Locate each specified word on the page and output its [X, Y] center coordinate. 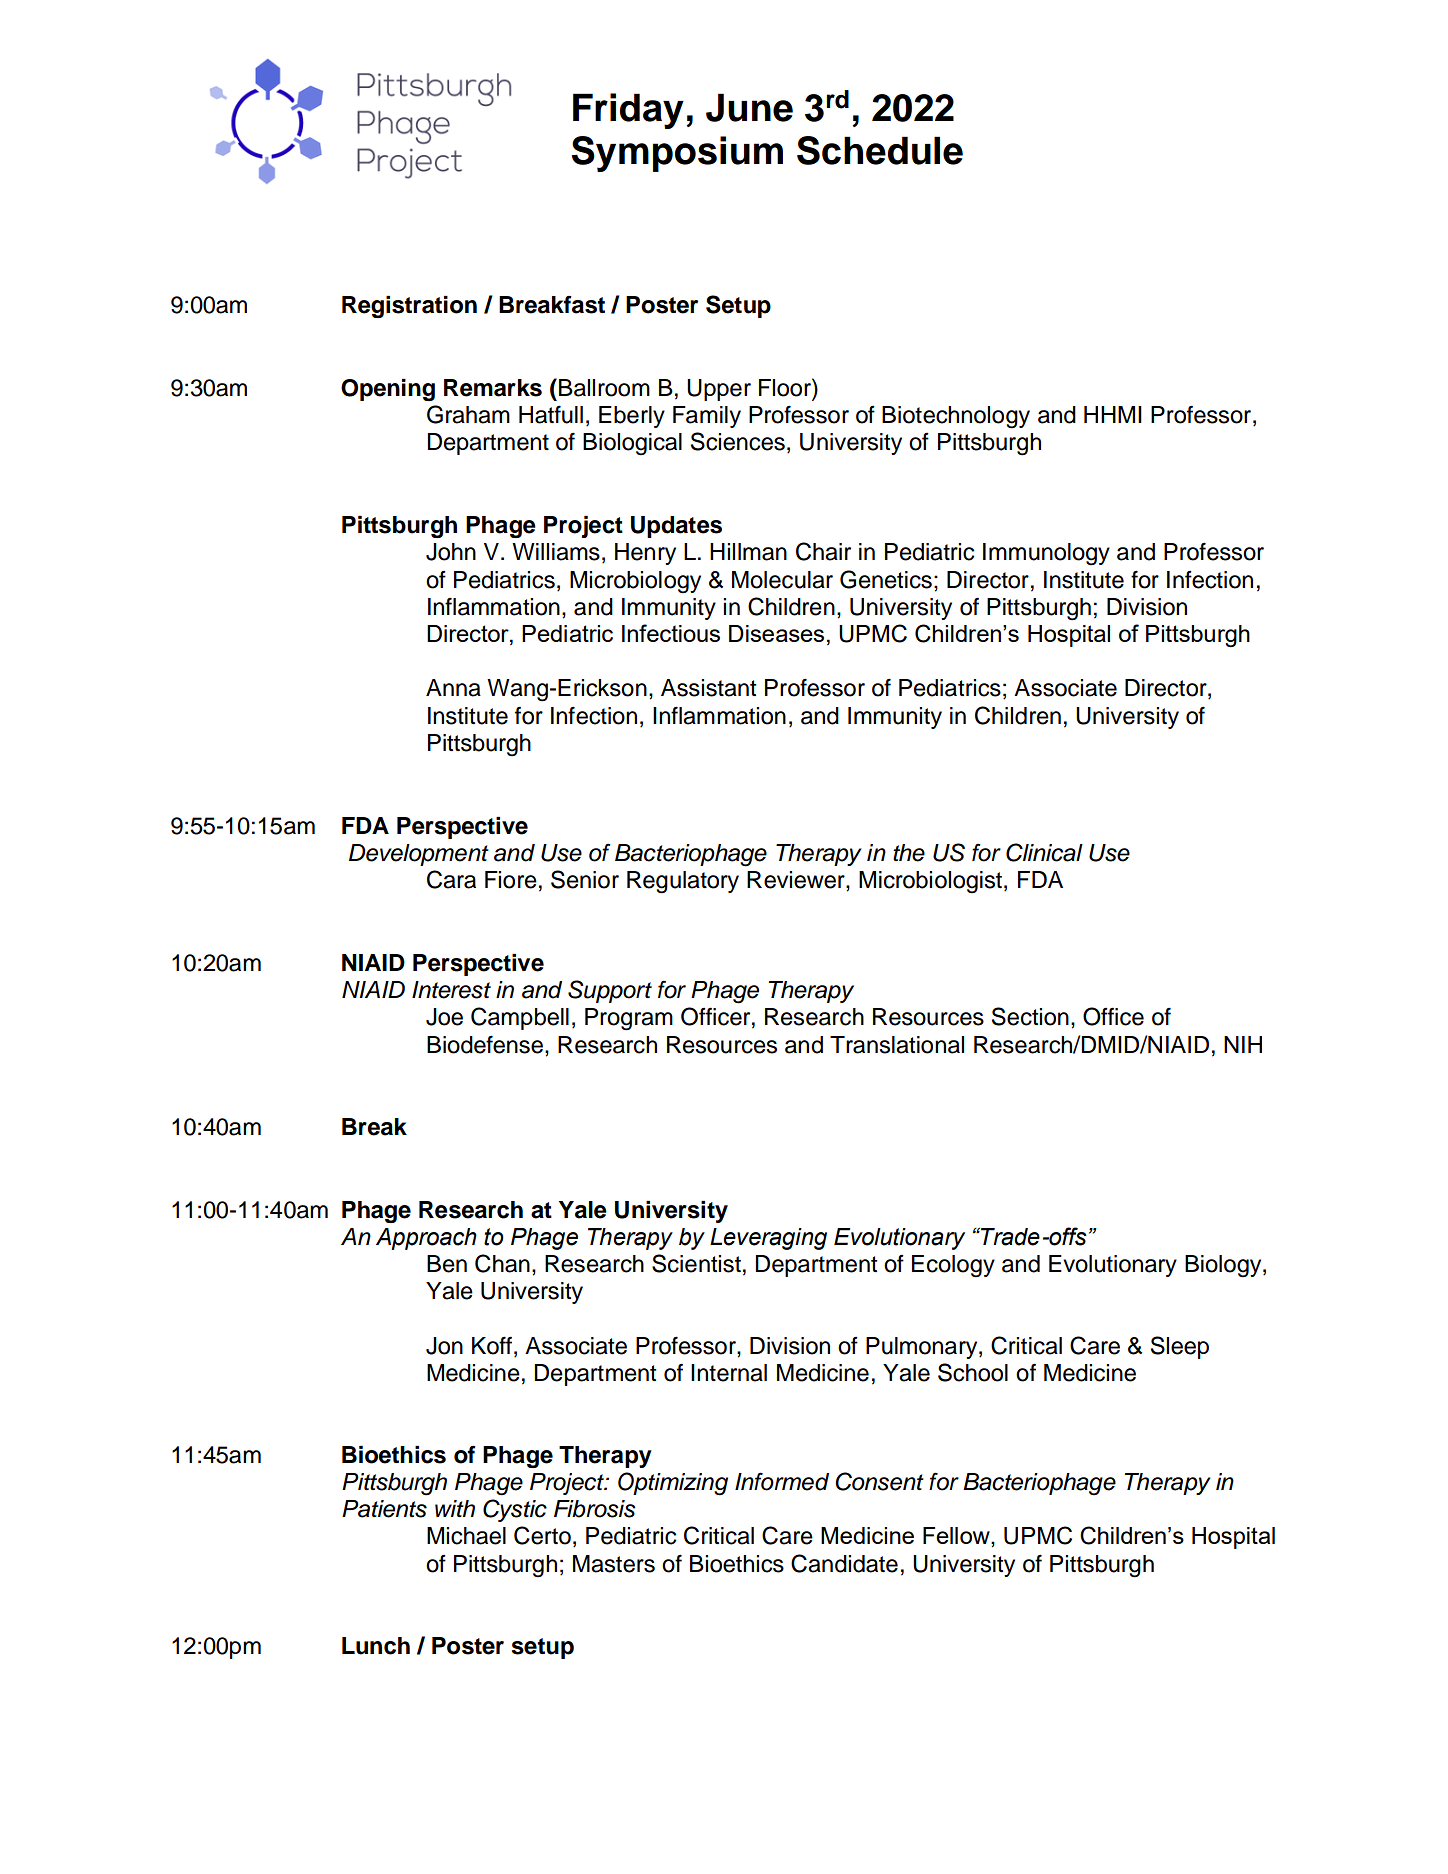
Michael [466, 1536]
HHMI [1113, 414]
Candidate [844, 1563]
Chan [502, 1263]
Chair [823, 551]
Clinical [1044, 852]
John [451, 552]
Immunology [1046, 554]
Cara [451, 879]
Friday [628, 111]
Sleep [1180, 1347]
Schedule [880, 150]
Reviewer [797, 880]
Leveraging [768, 1239]
